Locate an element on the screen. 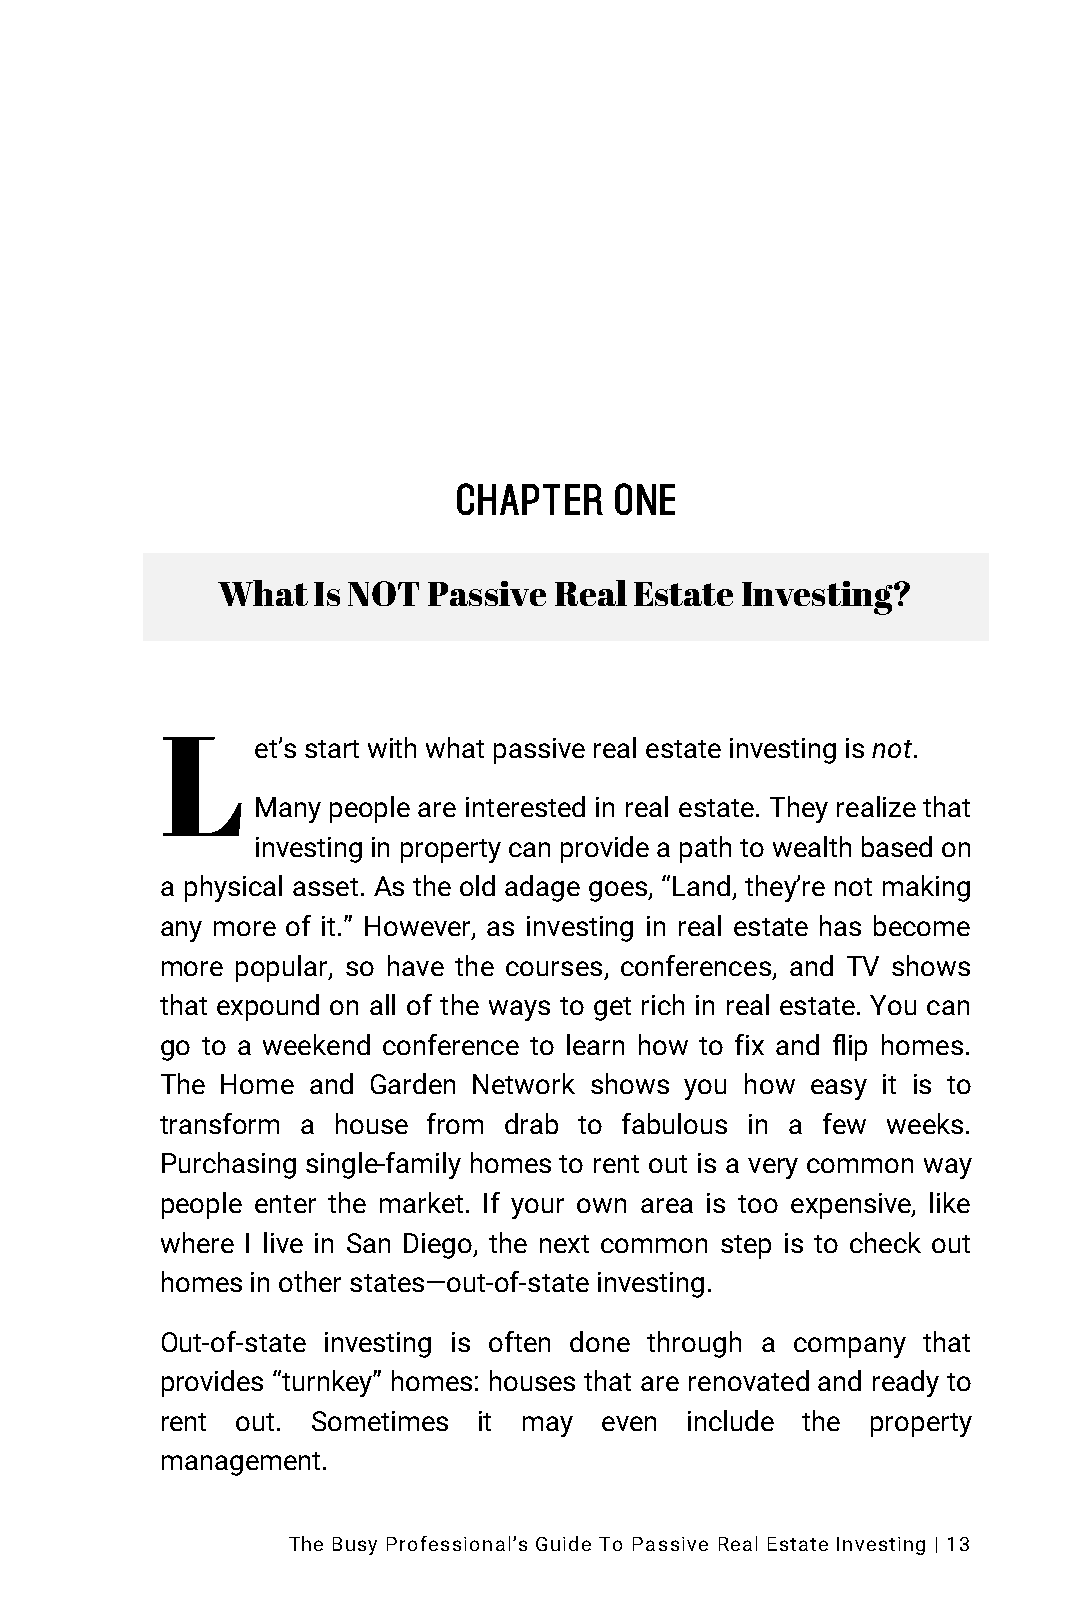 This screenshot has width=1080, height=1619. other is located at coordinates (310, 1281).
